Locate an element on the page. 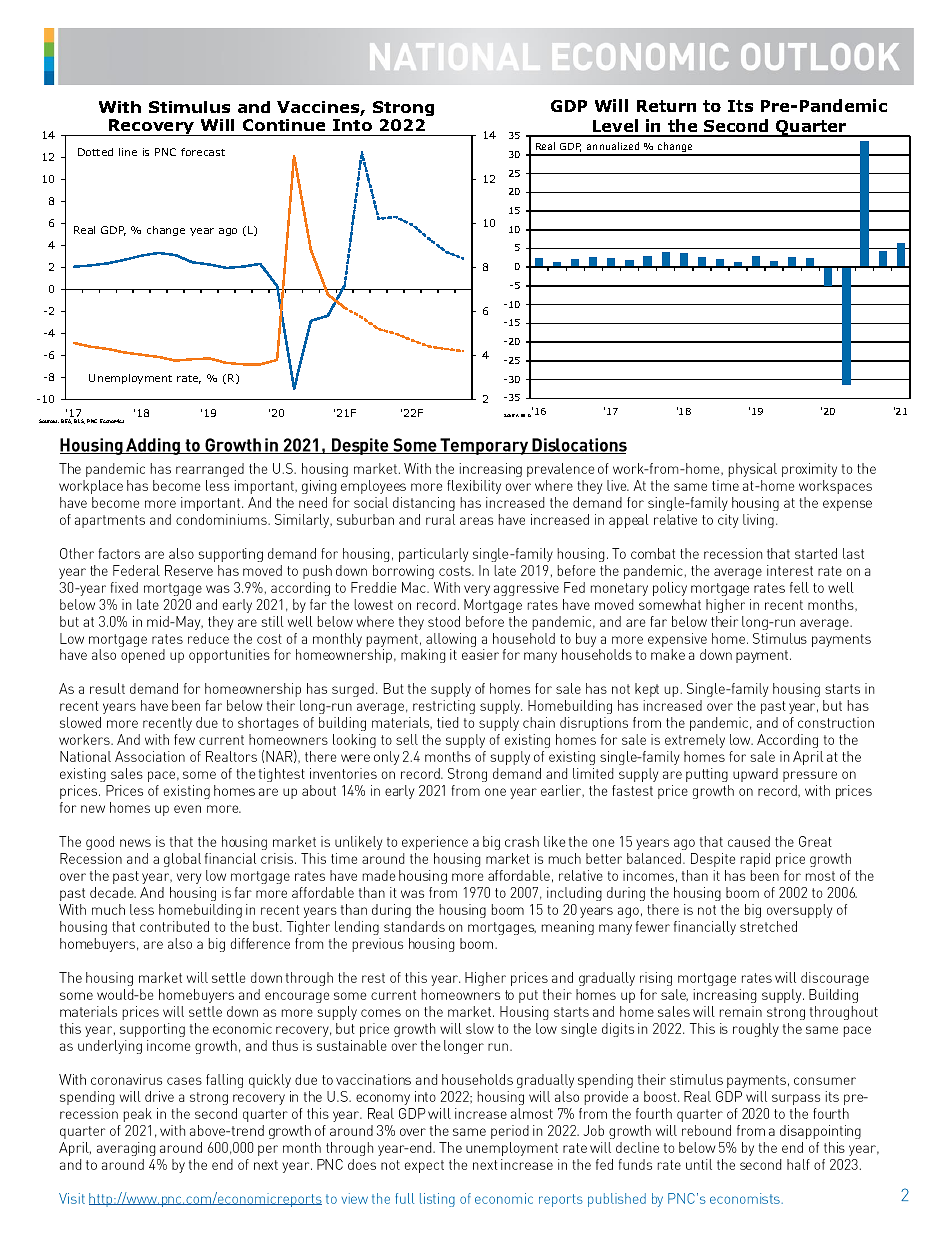 The height and width of the image is (1233, 952). Economics is located at coordinates (112, 421).
